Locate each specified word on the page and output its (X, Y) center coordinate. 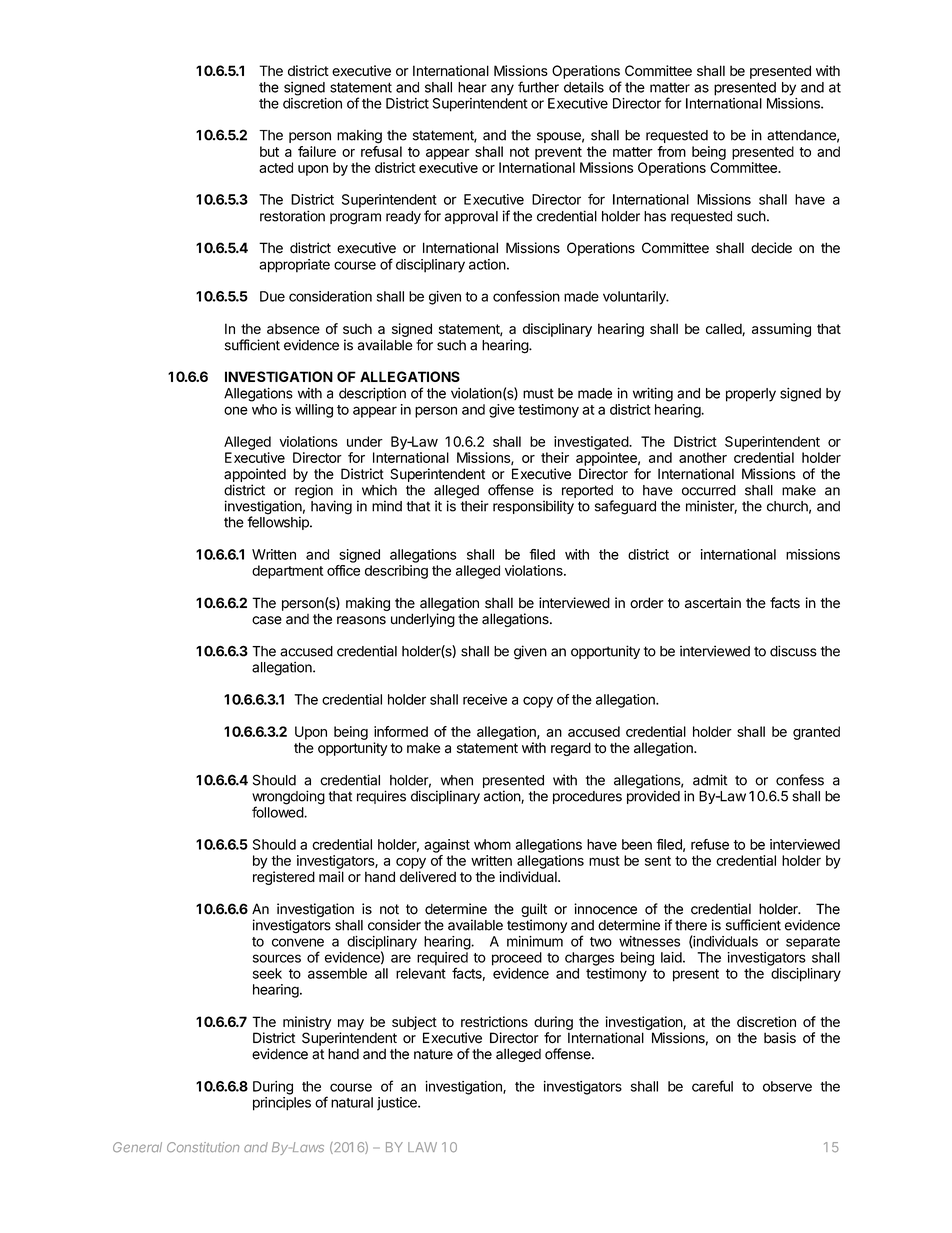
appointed (255, 475)
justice (398, 1104)
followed (278, 812)
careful (712, 1086)
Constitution (203, 1147)
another (703, 457)
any (502, 90)
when (457, 780)
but (269, 151)
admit (710, 780)
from (671, 151)
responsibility (533, 507)
